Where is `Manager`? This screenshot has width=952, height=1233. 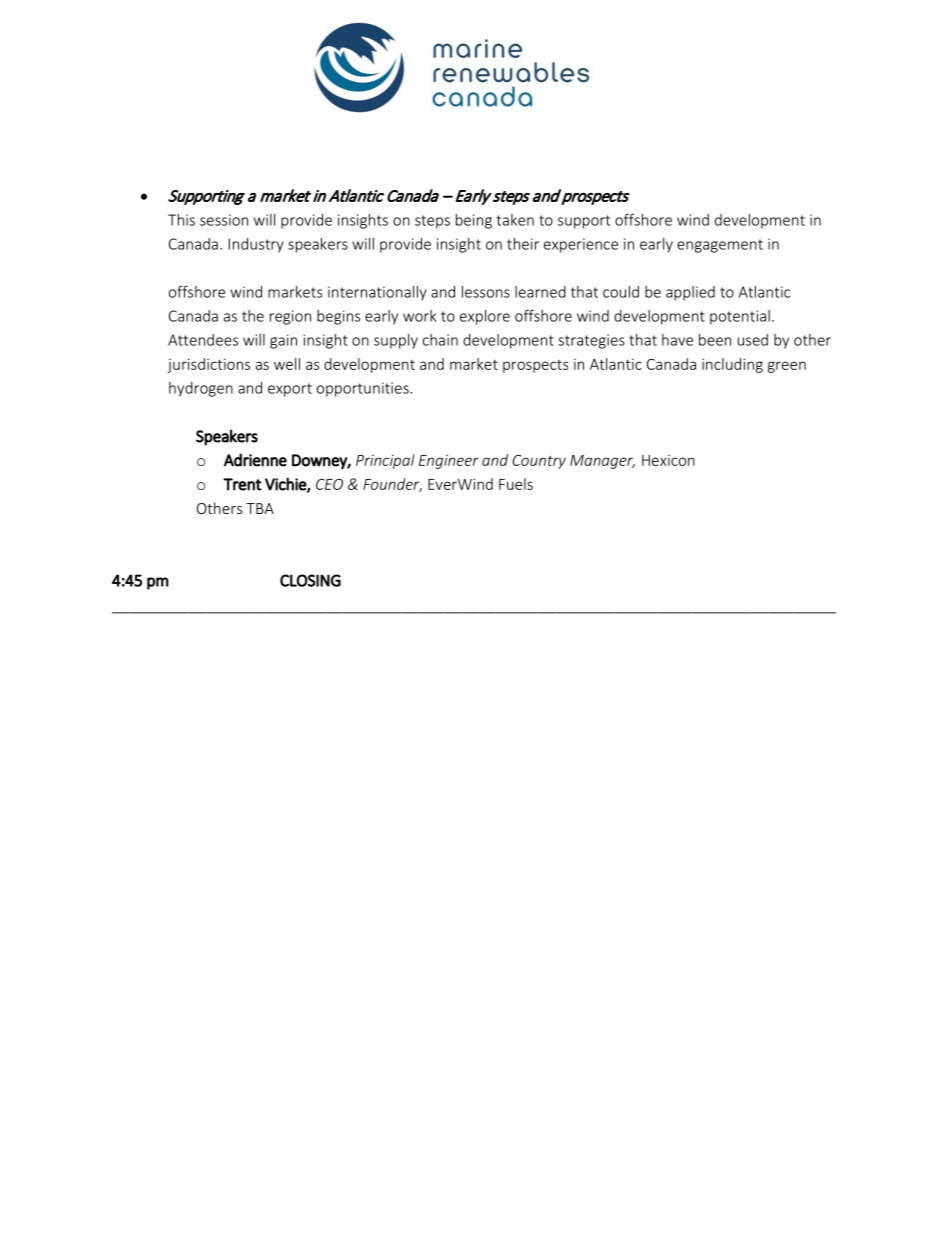 Manager is located at coordinates (602, 462).
